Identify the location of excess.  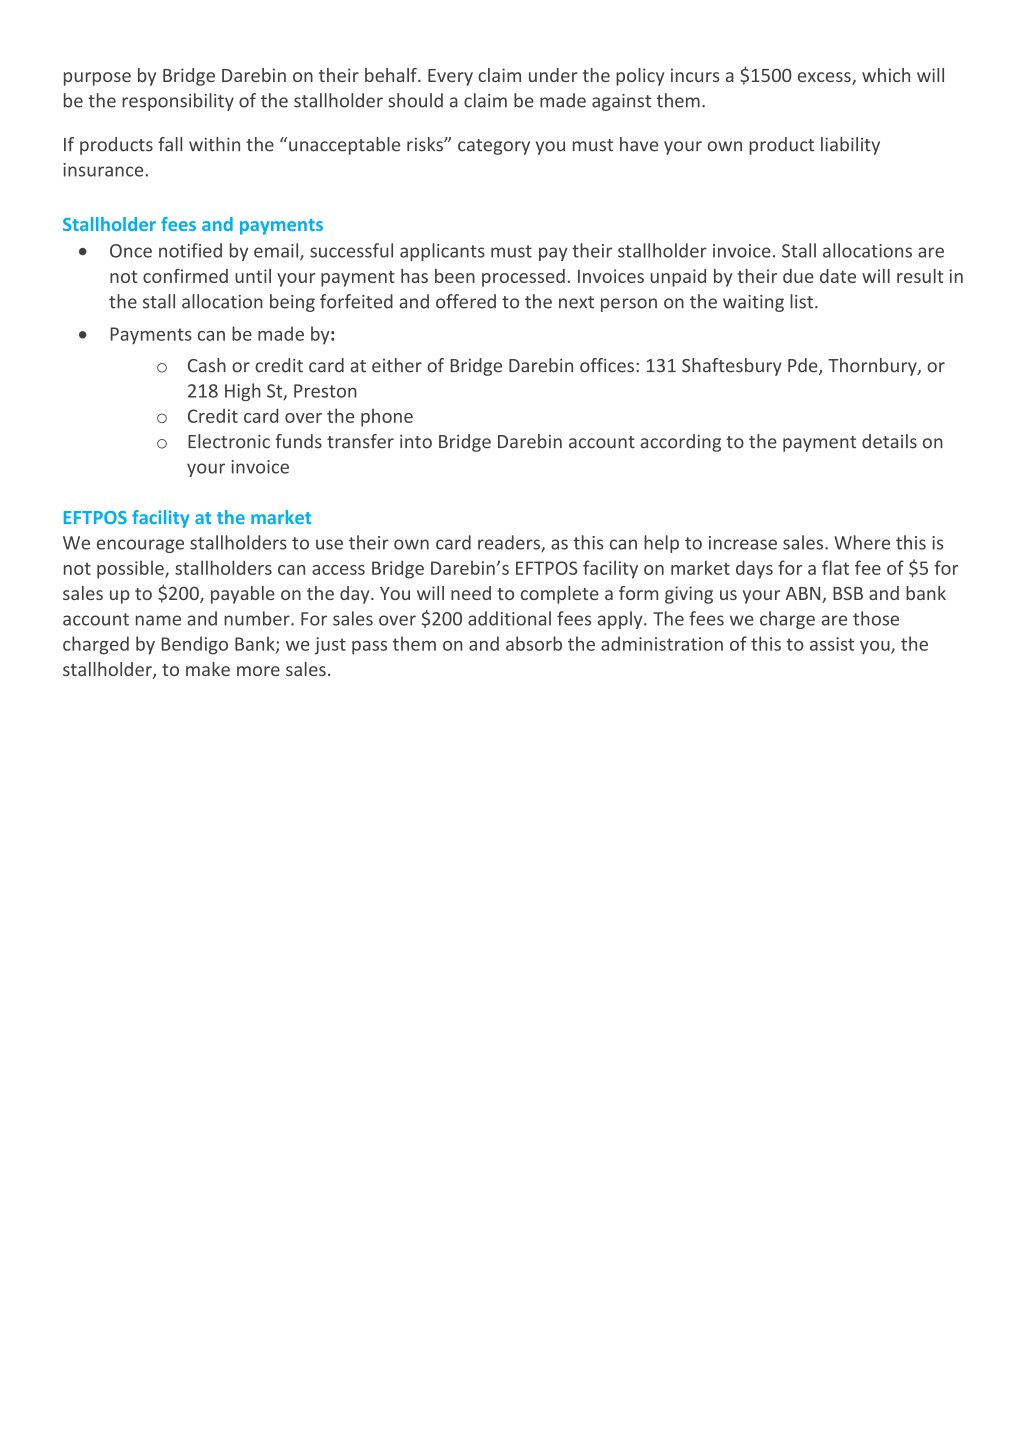
(825, 78).
